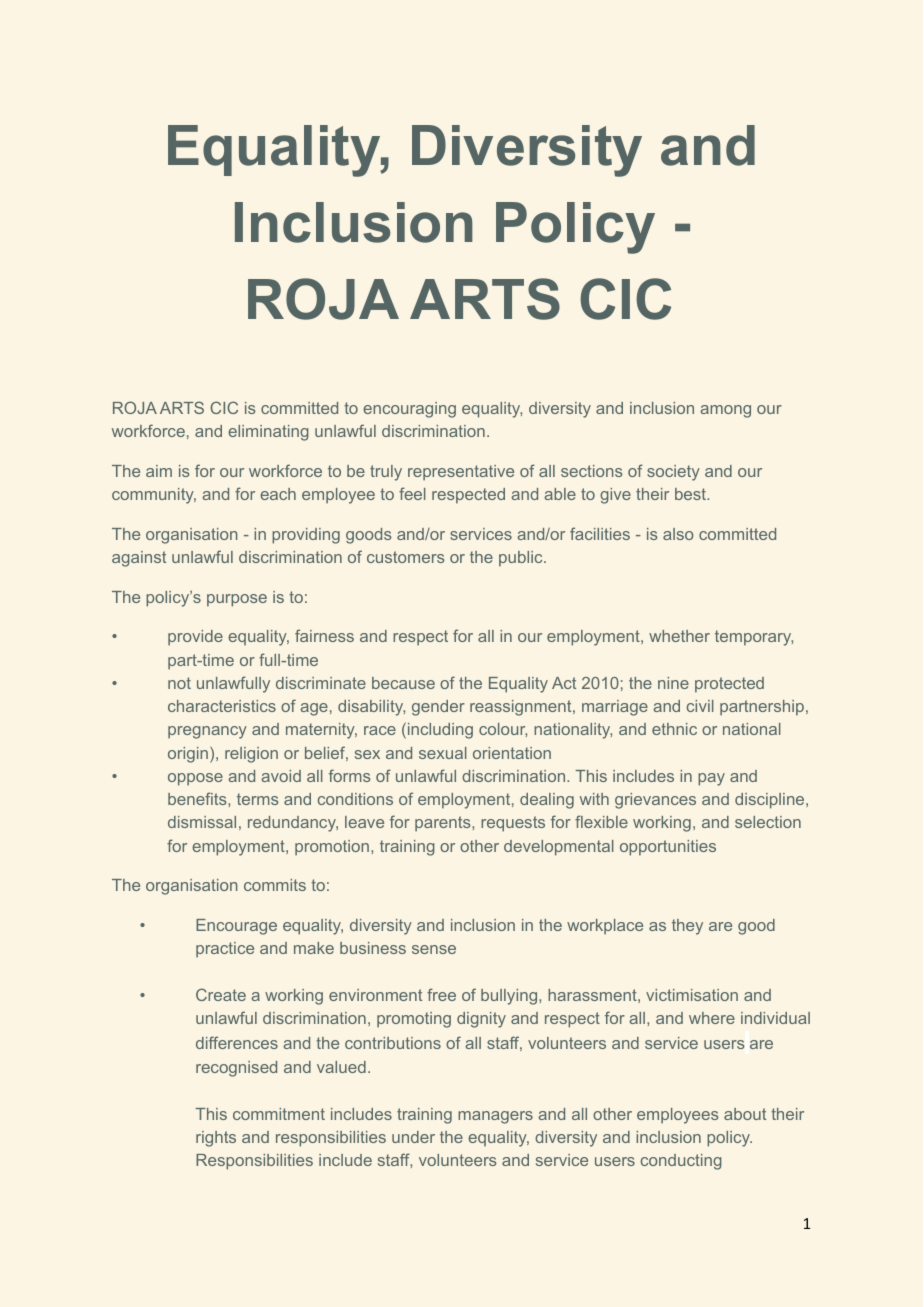 Image resolution: width=924 pixels, height=1307 pixels. Describe the element at coordinates (216, 1139) in the screenshot. I see `rights` at that location.
